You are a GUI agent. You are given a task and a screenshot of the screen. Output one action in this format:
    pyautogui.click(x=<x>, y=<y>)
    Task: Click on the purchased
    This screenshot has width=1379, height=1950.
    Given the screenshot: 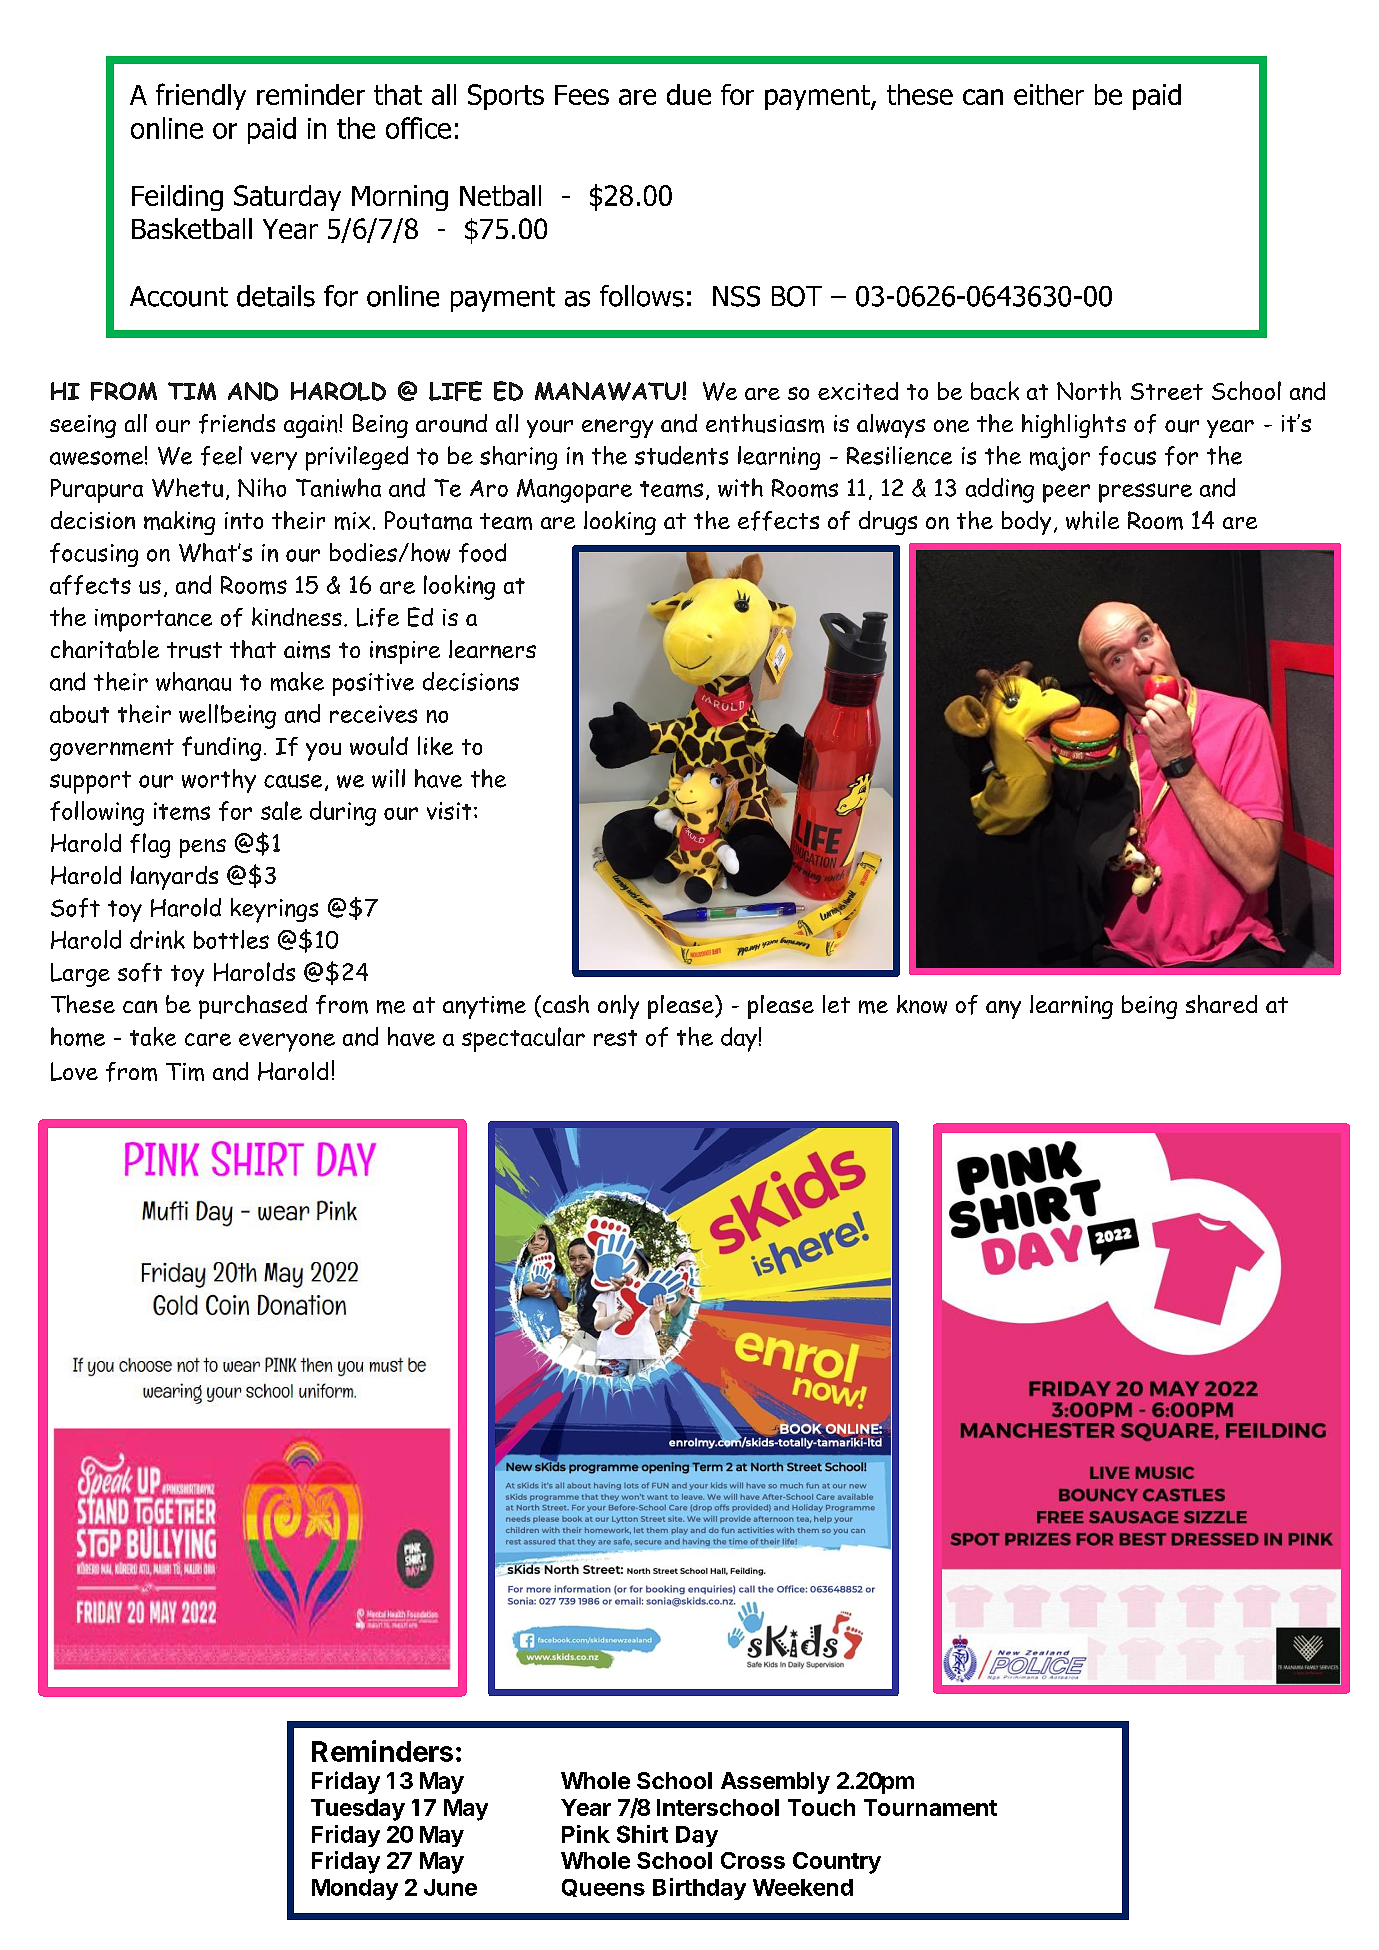 What is the action you would take?
    pyautogui.click(x=253, y=1007)
